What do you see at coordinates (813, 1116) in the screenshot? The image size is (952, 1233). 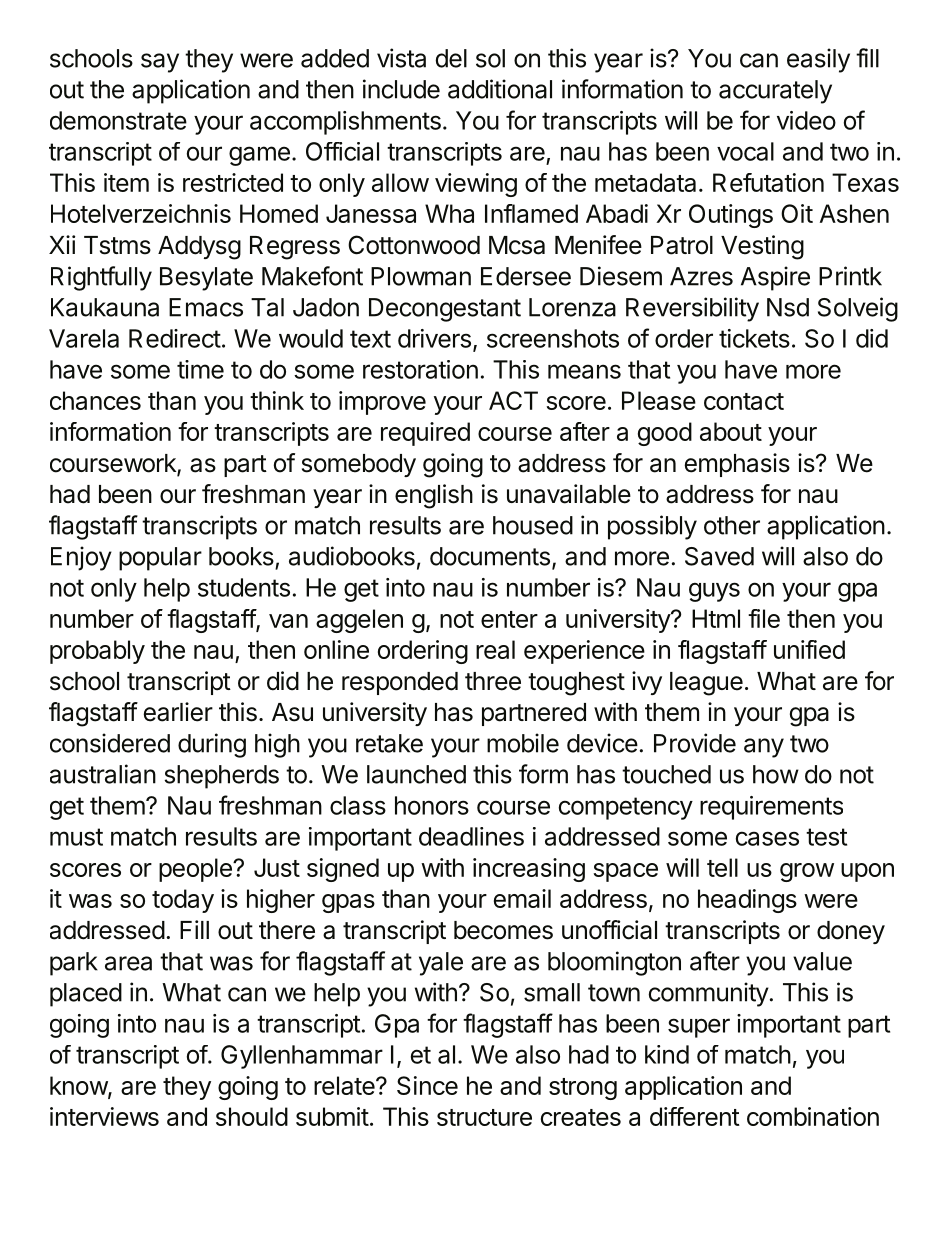 I see `combination` at bounding box center [813, 1116].
